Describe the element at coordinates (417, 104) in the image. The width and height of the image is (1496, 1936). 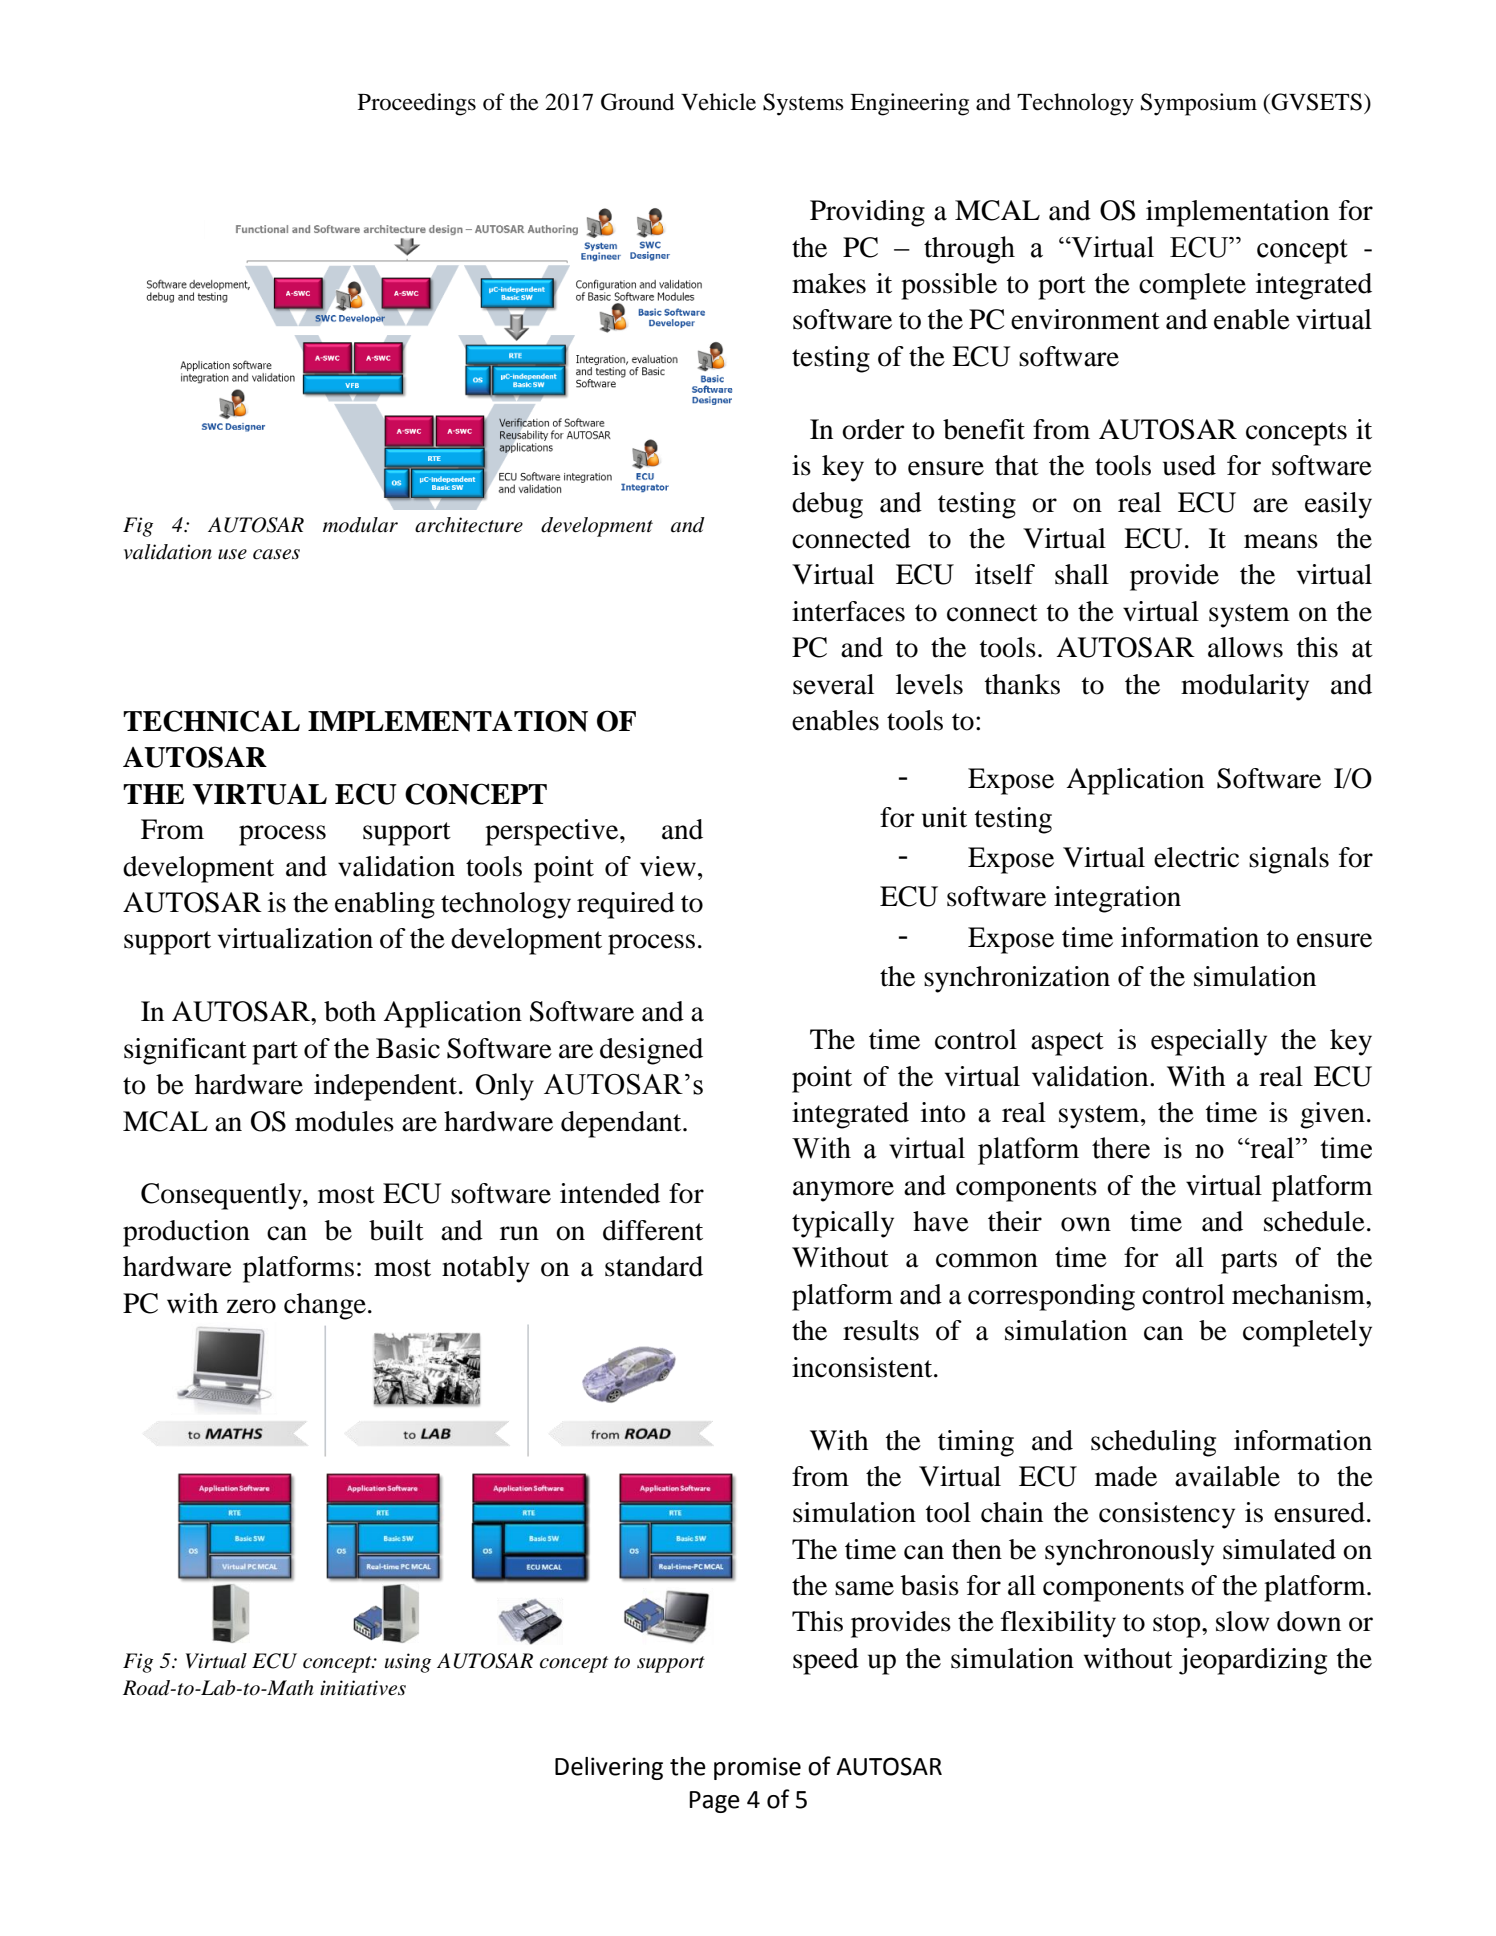
I see `Proceedings` at that location.
